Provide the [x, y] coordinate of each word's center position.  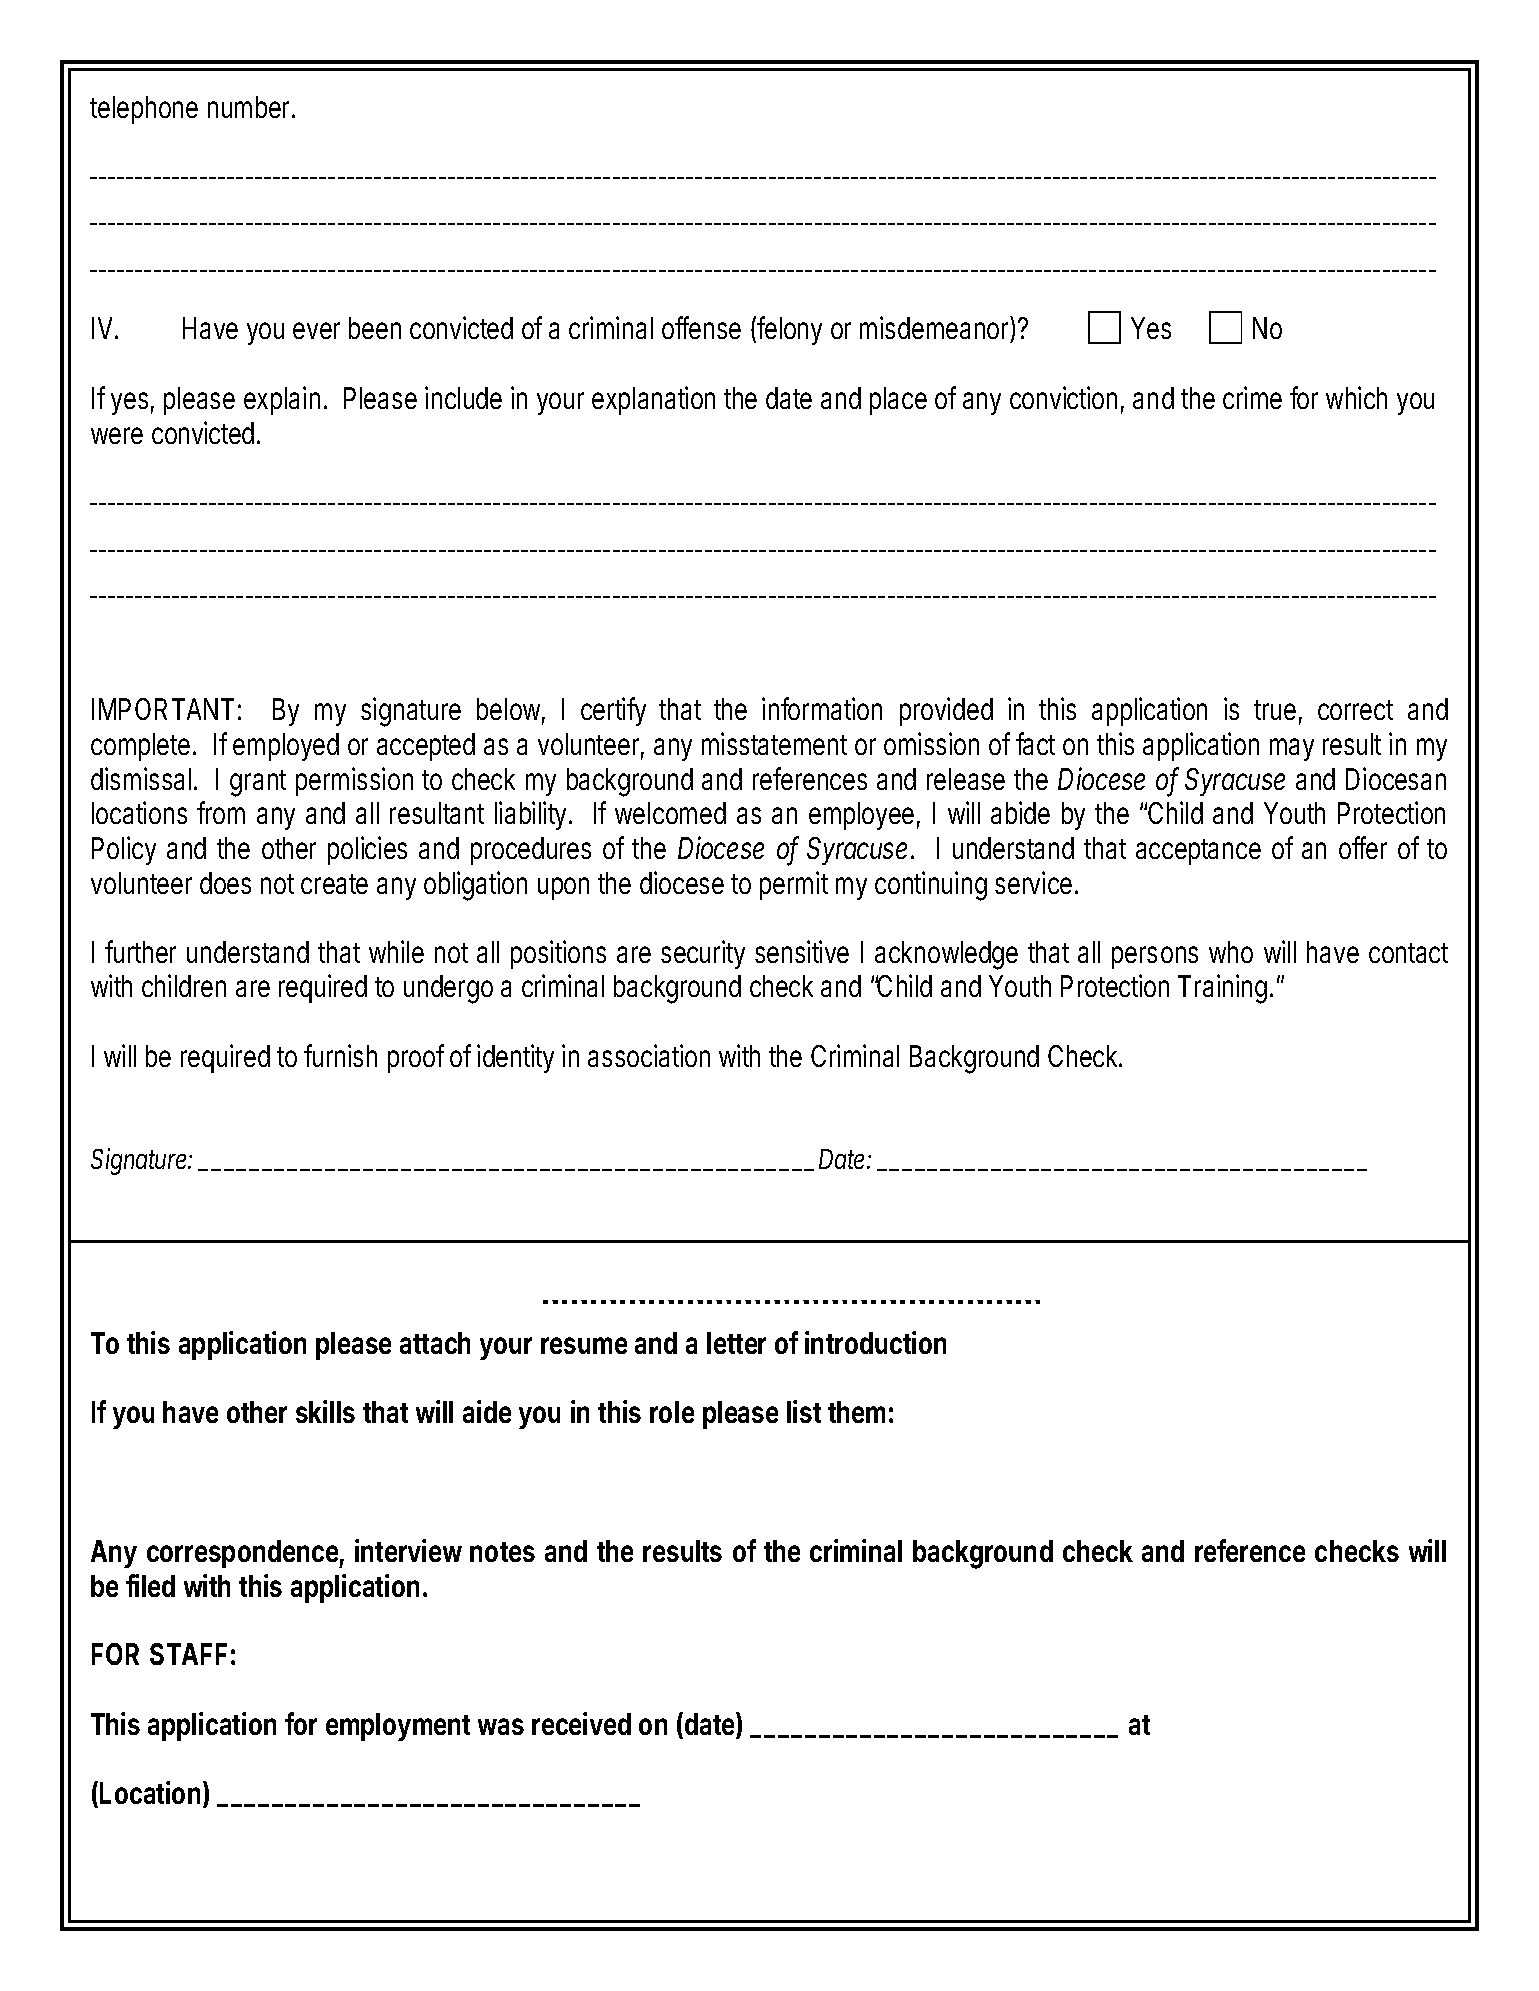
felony [789, 330]
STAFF [188, 1654]
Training [1225, 989]
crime [1252, 397]
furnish [340, 1055]
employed [286, 747]
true [1278, 712]
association [649, 1055]
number [251, 107]
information [822, 708]
